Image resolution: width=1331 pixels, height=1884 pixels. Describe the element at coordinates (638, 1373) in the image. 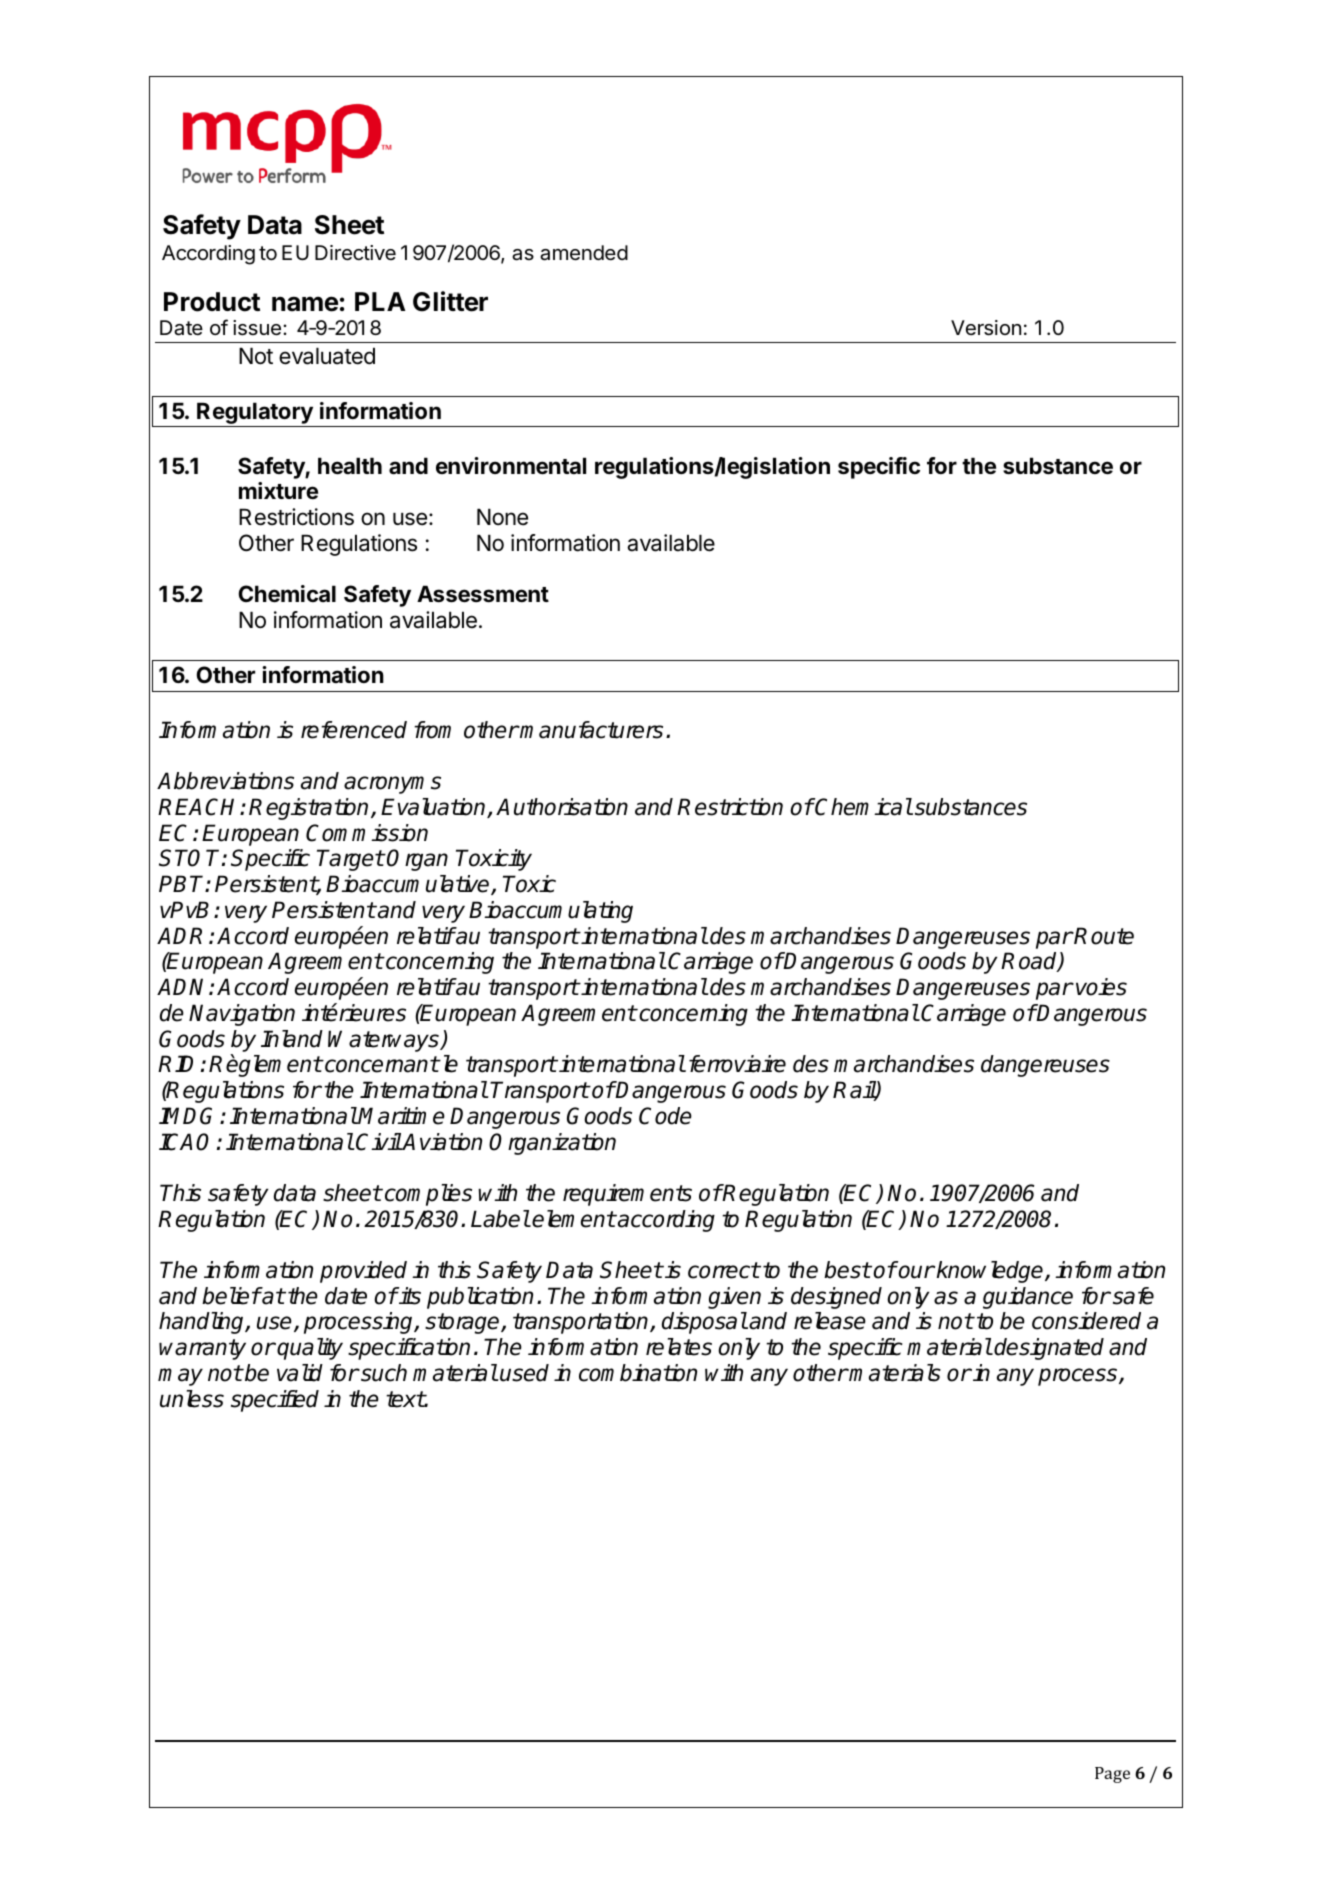

I see `combination` at that location.
